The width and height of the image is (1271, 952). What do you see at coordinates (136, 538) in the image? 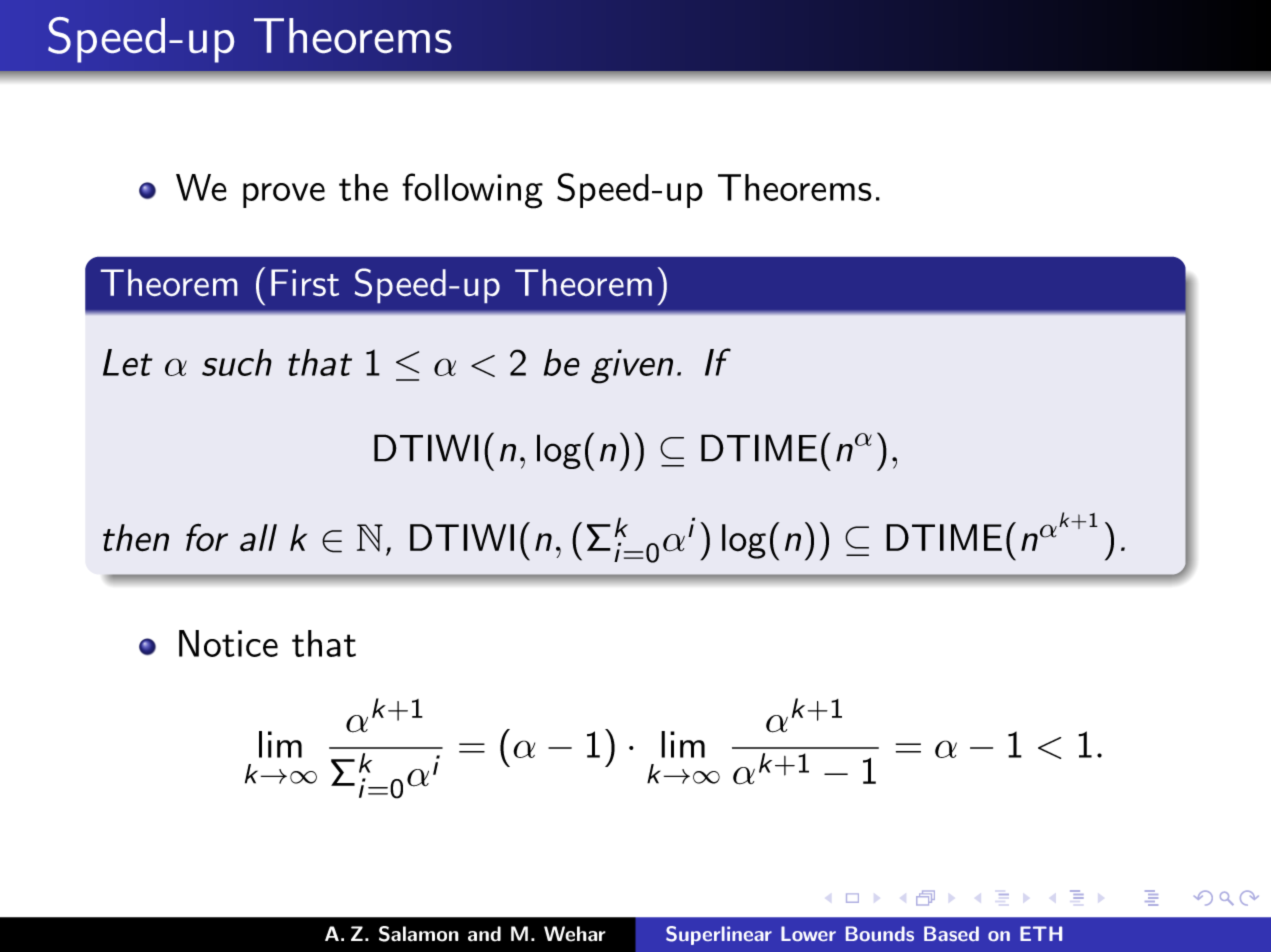
I see `then` at bounding box center [136, 538].
